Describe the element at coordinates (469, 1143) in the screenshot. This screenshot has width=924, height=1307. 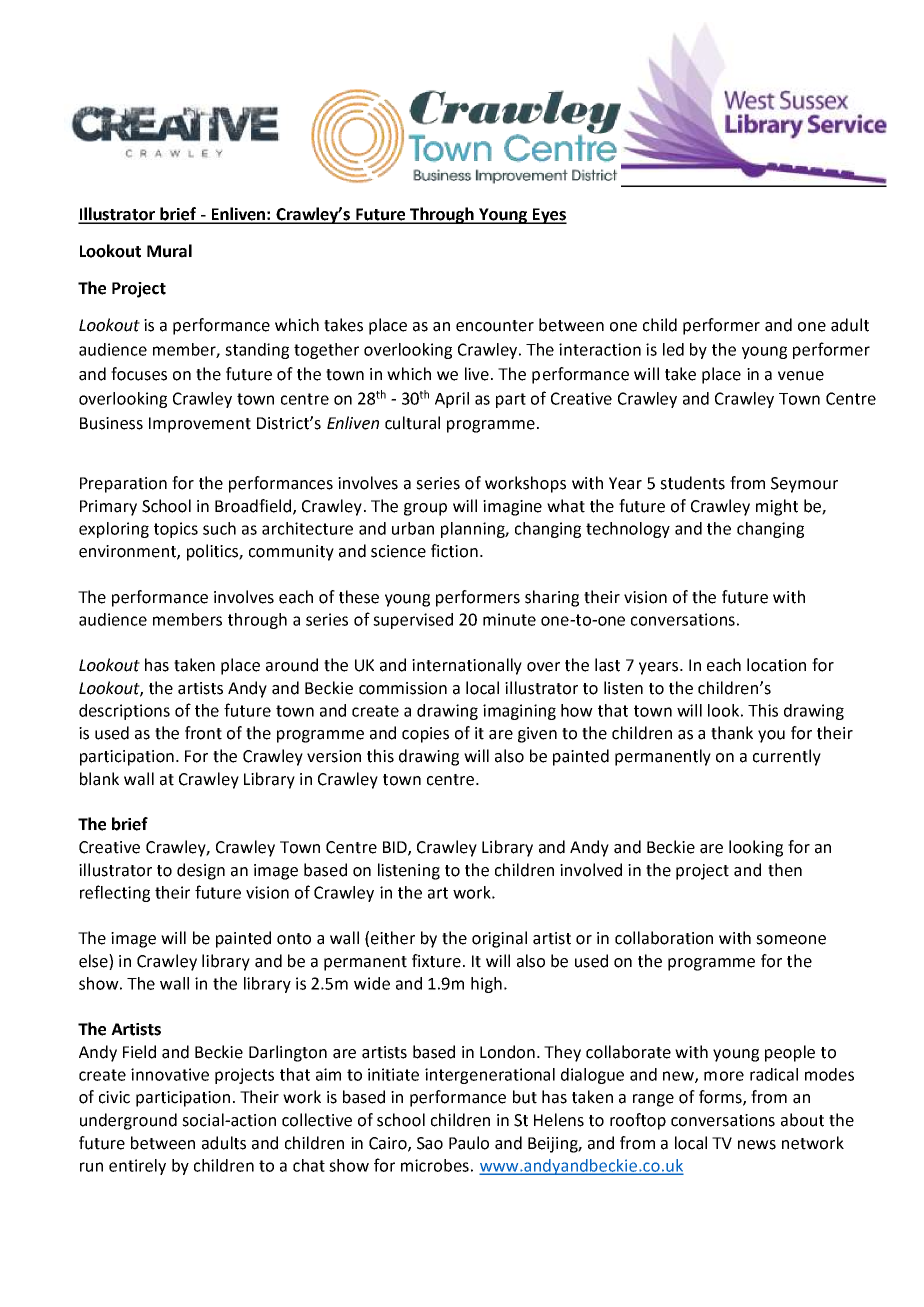
I see `Paulo` at that location.
